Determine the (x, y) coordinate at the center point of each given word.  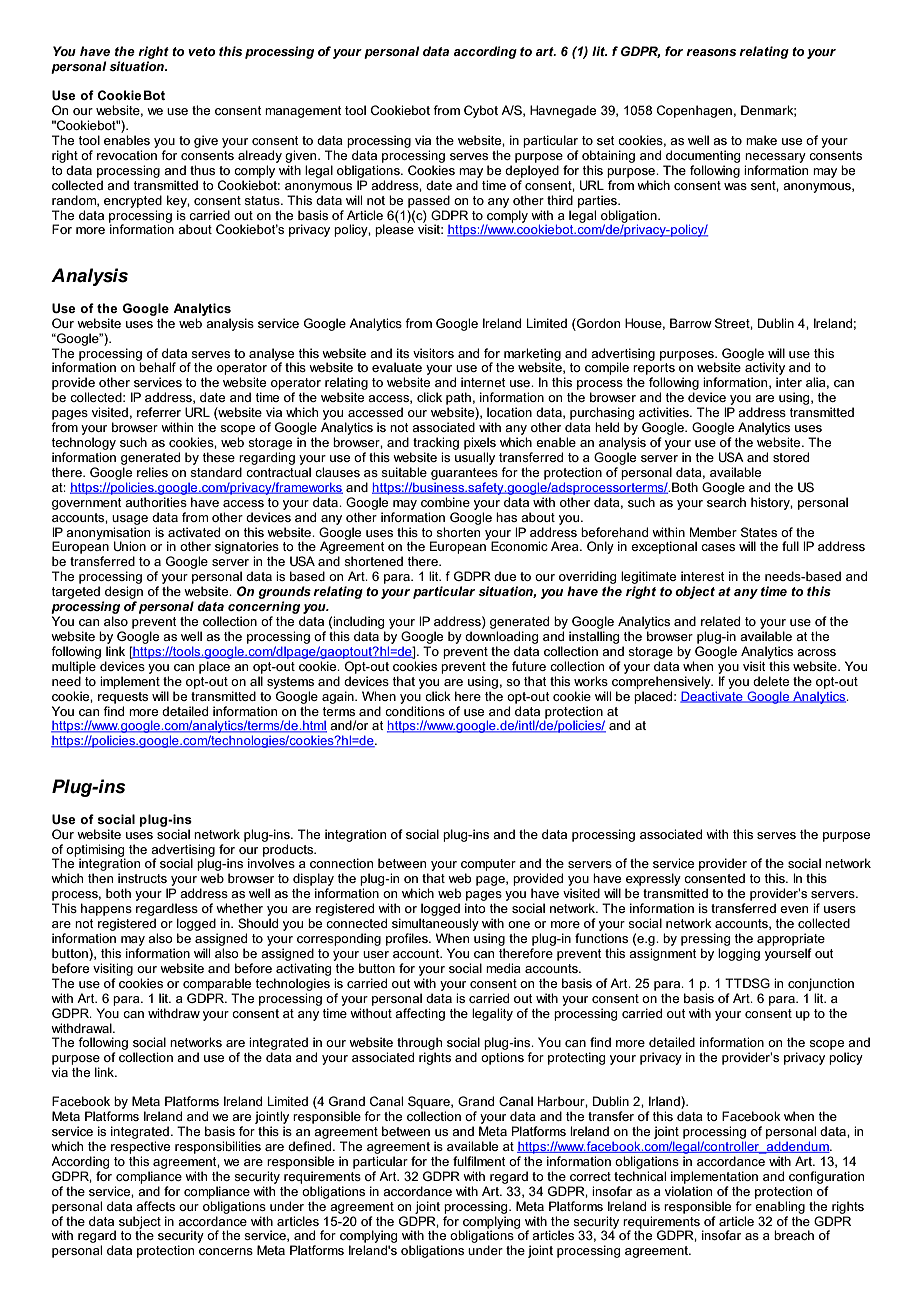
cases (718, 547)
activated (194, 532)
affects (155, 1206)
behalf (157, 366)
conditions (415, 711)
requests (123, 698)
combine (445, 502)
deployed (532, 171)
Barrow (691, 323)
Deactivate (712, 697)
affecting (420, 1014)
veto (202, 51)
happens (106, 909)
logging (739, 954)
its (403, 353)
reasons (711, 52)
